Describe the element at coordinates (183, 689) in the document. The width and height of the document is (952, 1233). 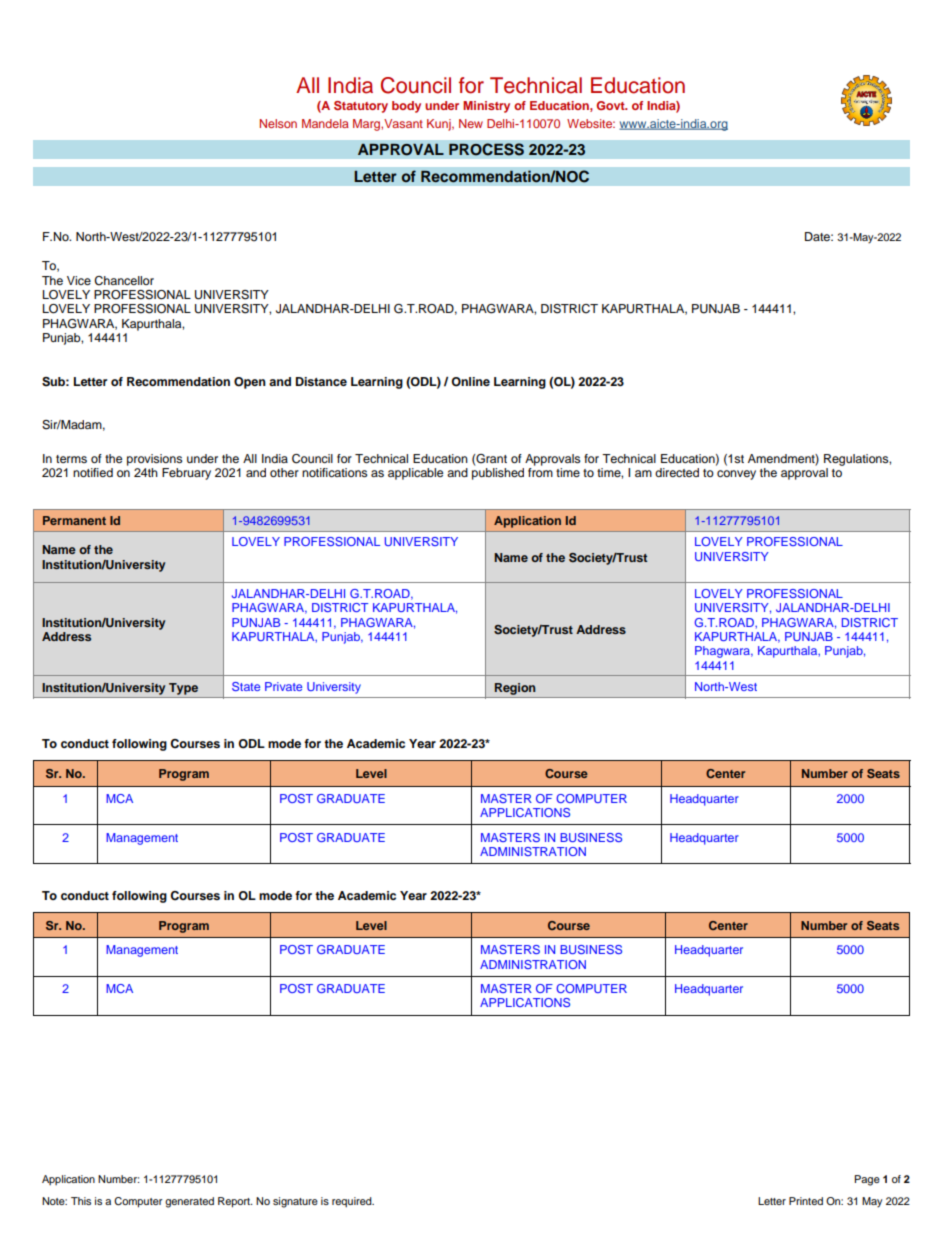
I see `Type` at that location.
